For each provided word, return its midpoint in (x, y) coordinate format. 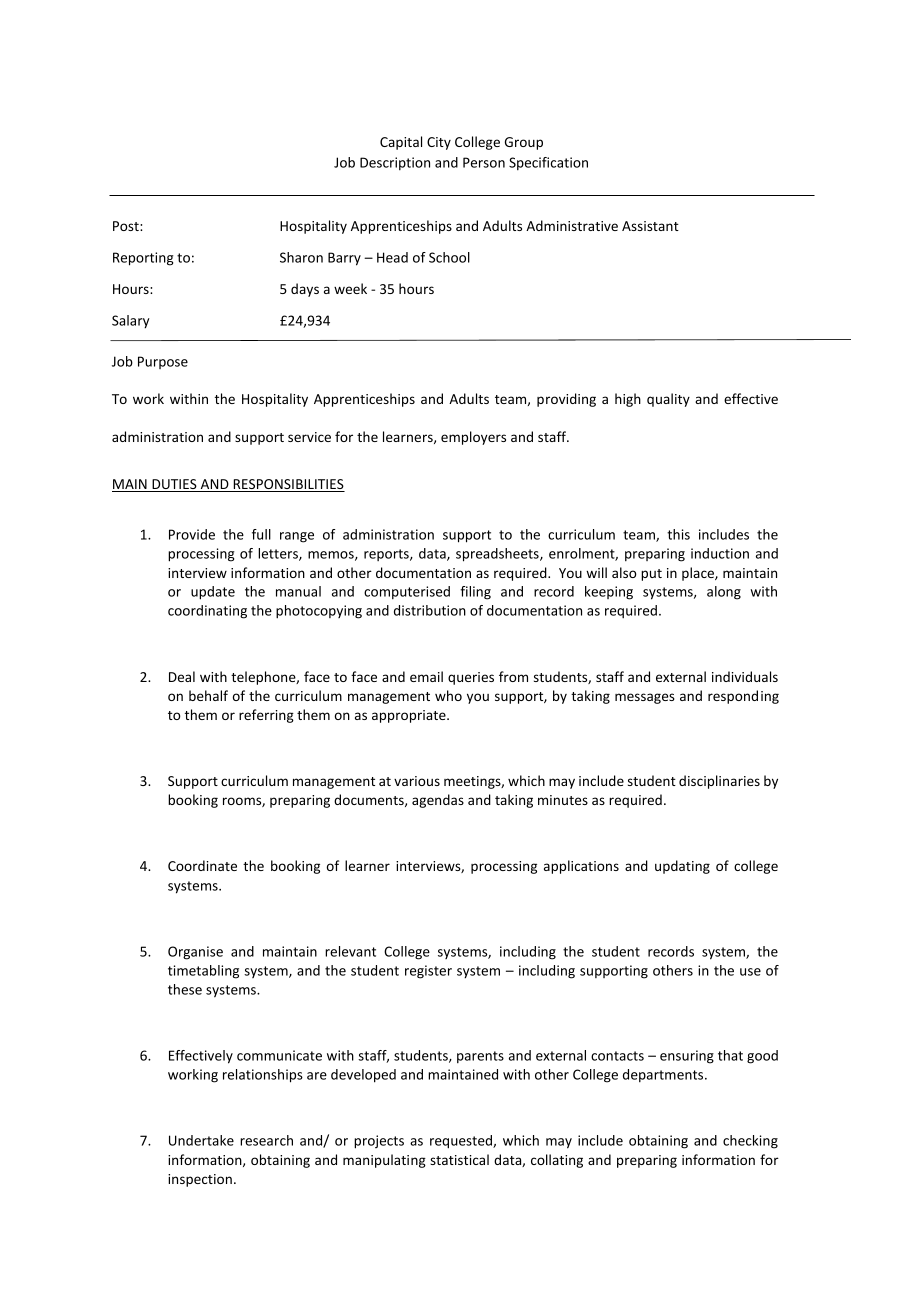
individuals (745, 676)
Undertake (201, 1140)
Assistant (650, 226)
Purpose (163, 362)
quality (668, 400)
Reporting (143, 259)
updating (682, 867)
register (428, 972)
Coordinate (202, 865)
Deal (182, 676)
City (439, 143)
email (426, 676)
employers (473, 438)
